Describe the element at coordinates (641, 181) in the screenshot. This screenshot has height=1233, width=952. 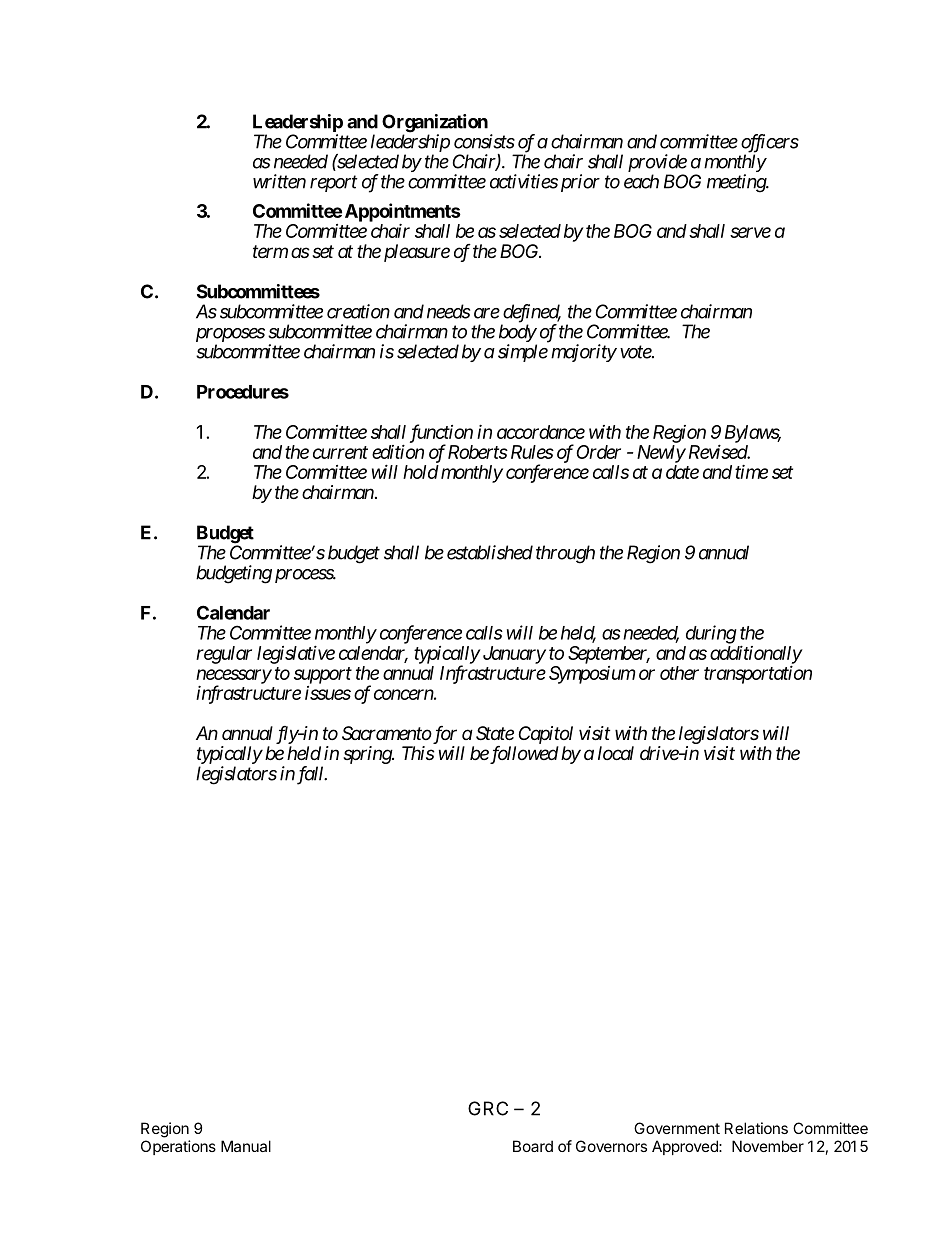
I see `each` at that location.
